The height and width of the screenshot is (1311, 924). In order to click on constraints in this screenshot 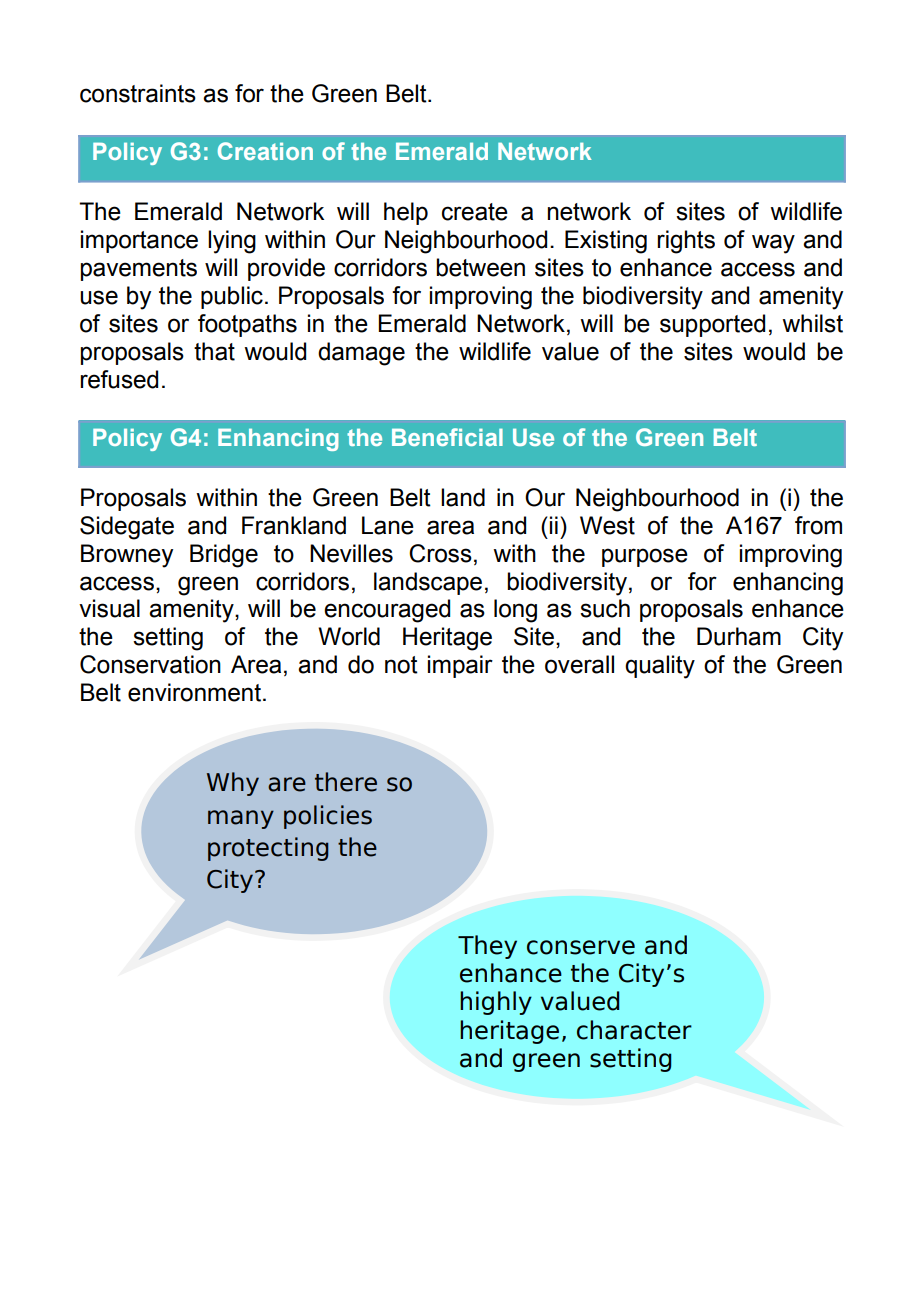, I will do `click(138, 93)`.
